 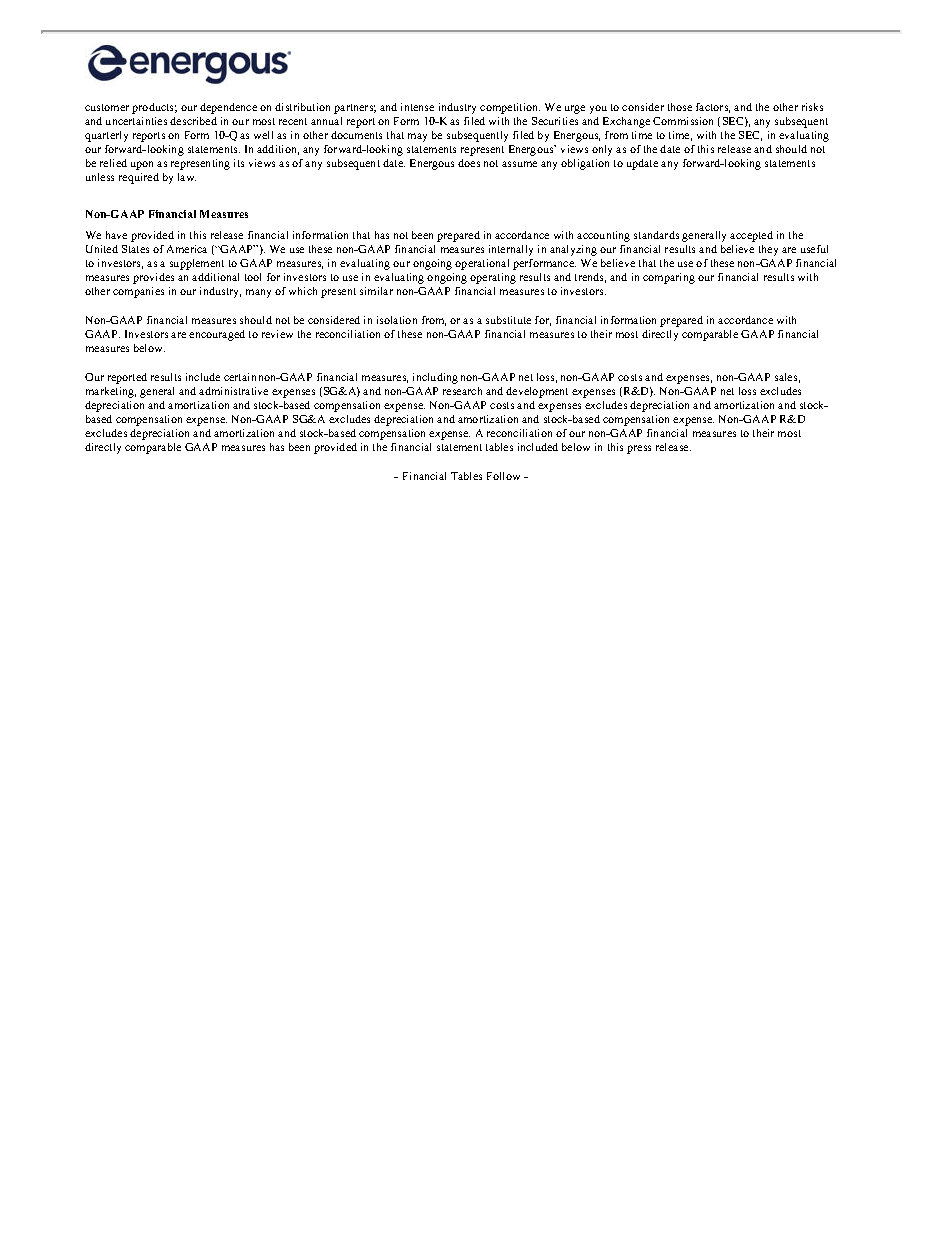 What do you see at coordinates (669, 278) in the document?
I see `comparing` at bounding box center [669, 278].
